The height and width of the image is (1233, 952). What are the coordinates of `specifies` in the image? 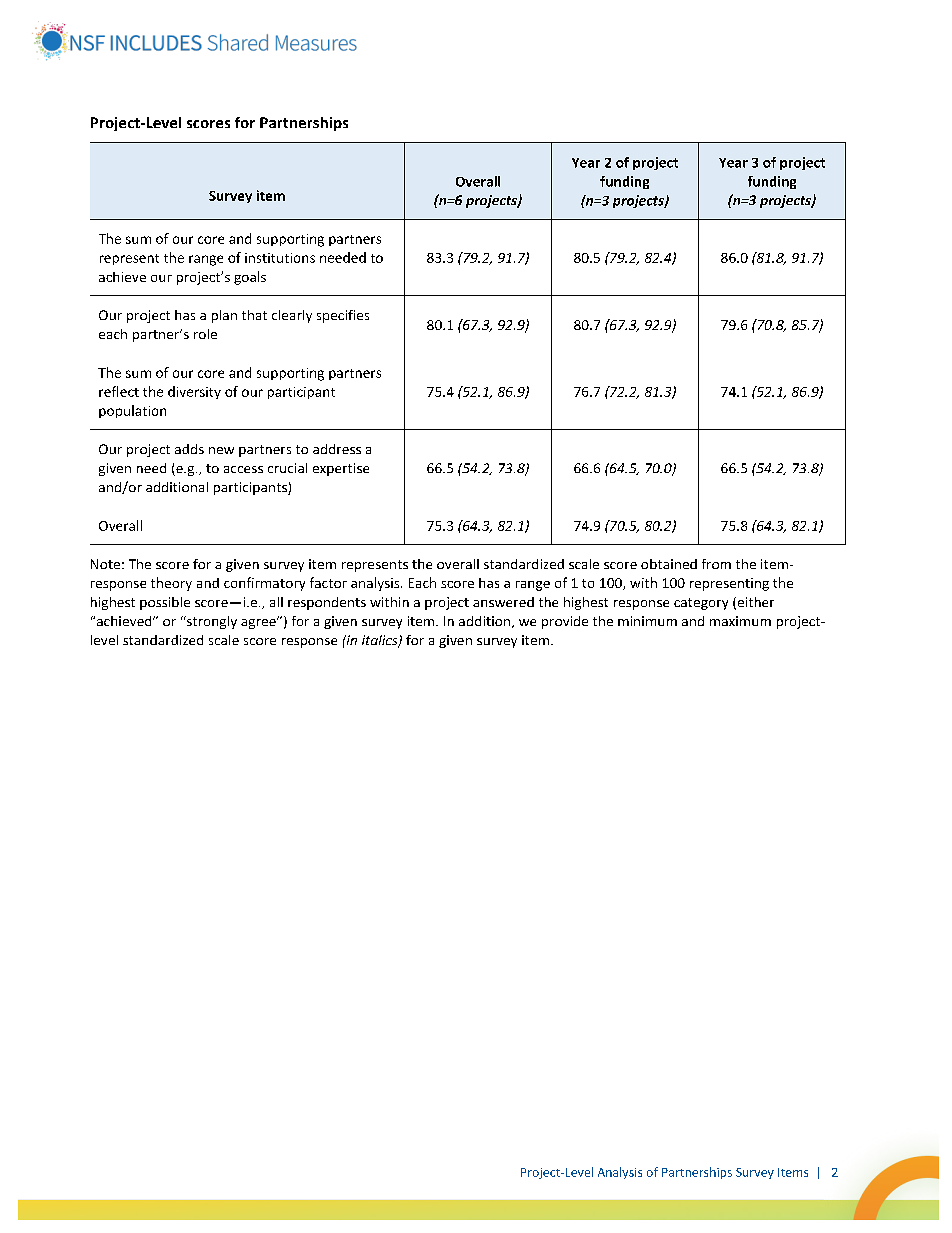 It's located at (343, 316).
